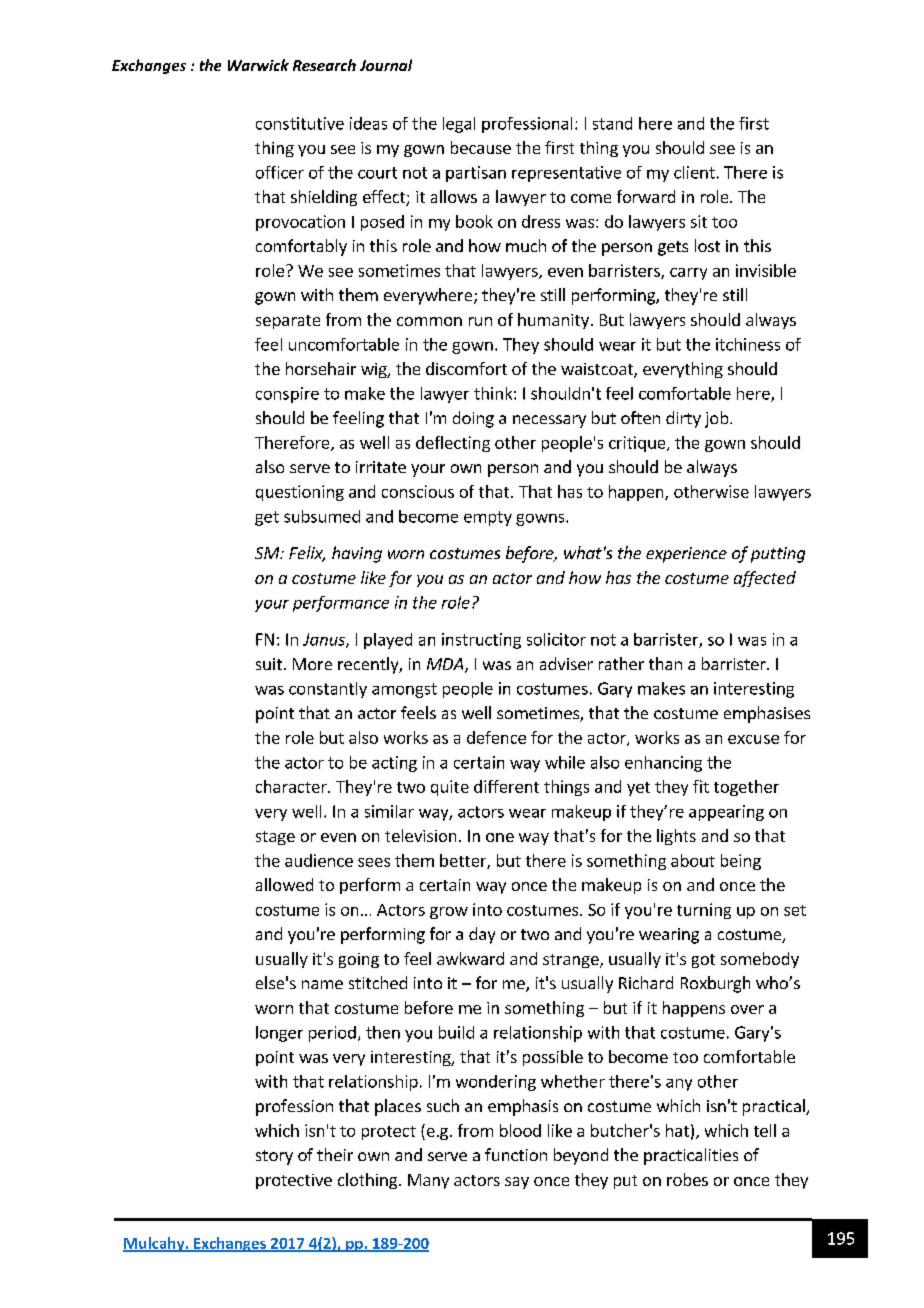 The width and height of the document is (924, 1308). I want to click on tell, so click(765, 1130).
